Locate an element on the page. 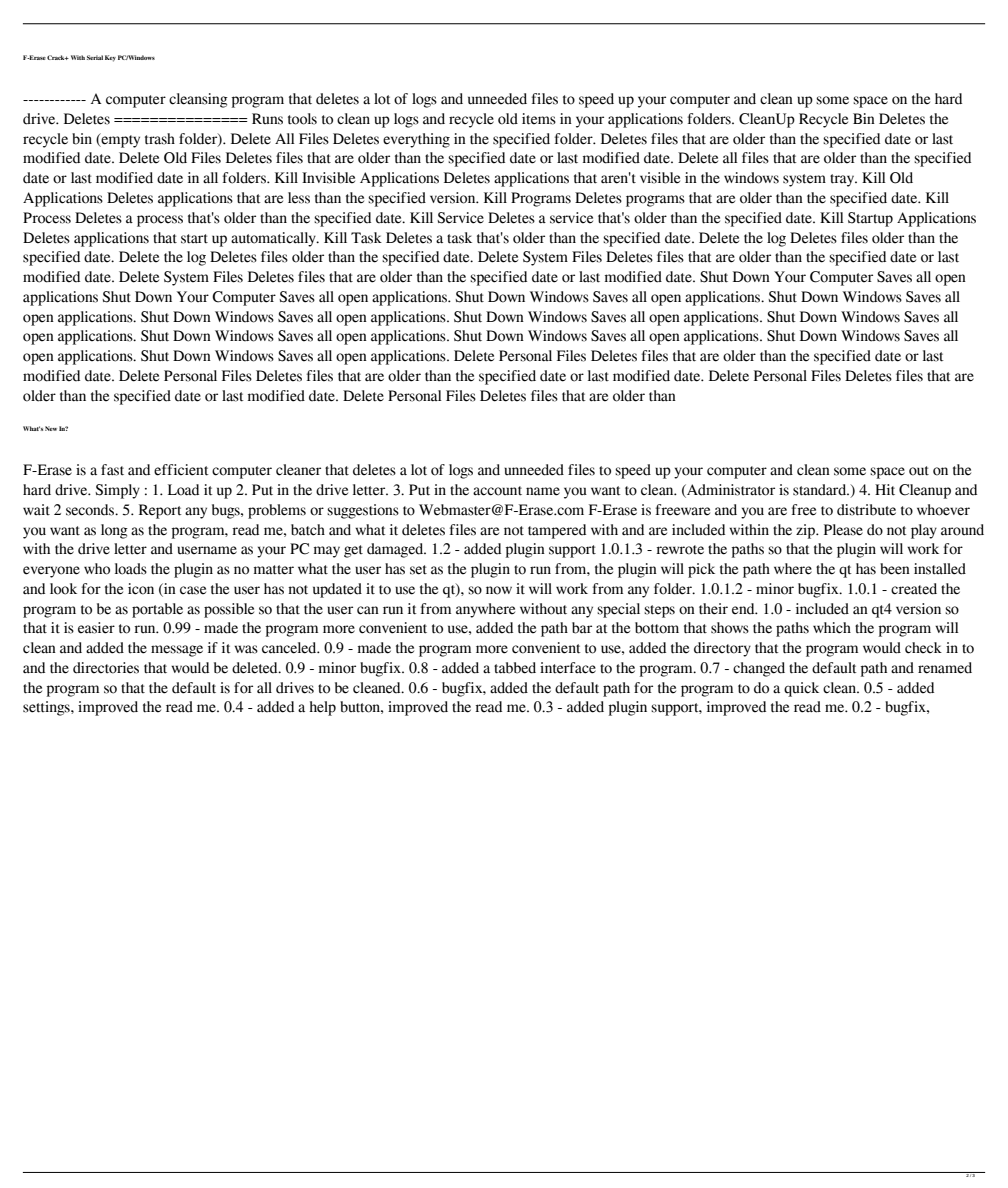 This image has height=1188, width=1008. less is located at coordinates (299, 198).
